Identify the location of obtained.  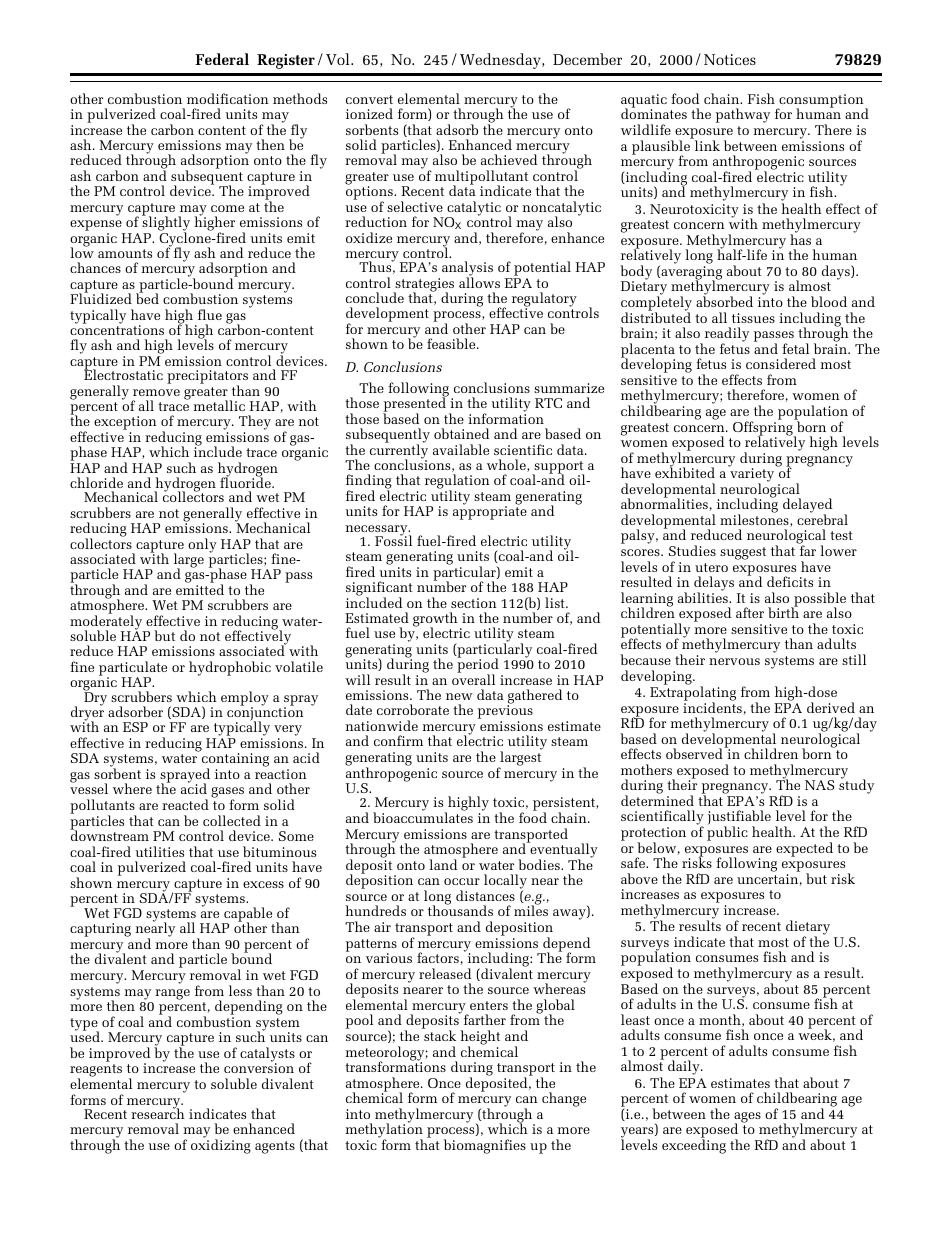
(461, 433).
